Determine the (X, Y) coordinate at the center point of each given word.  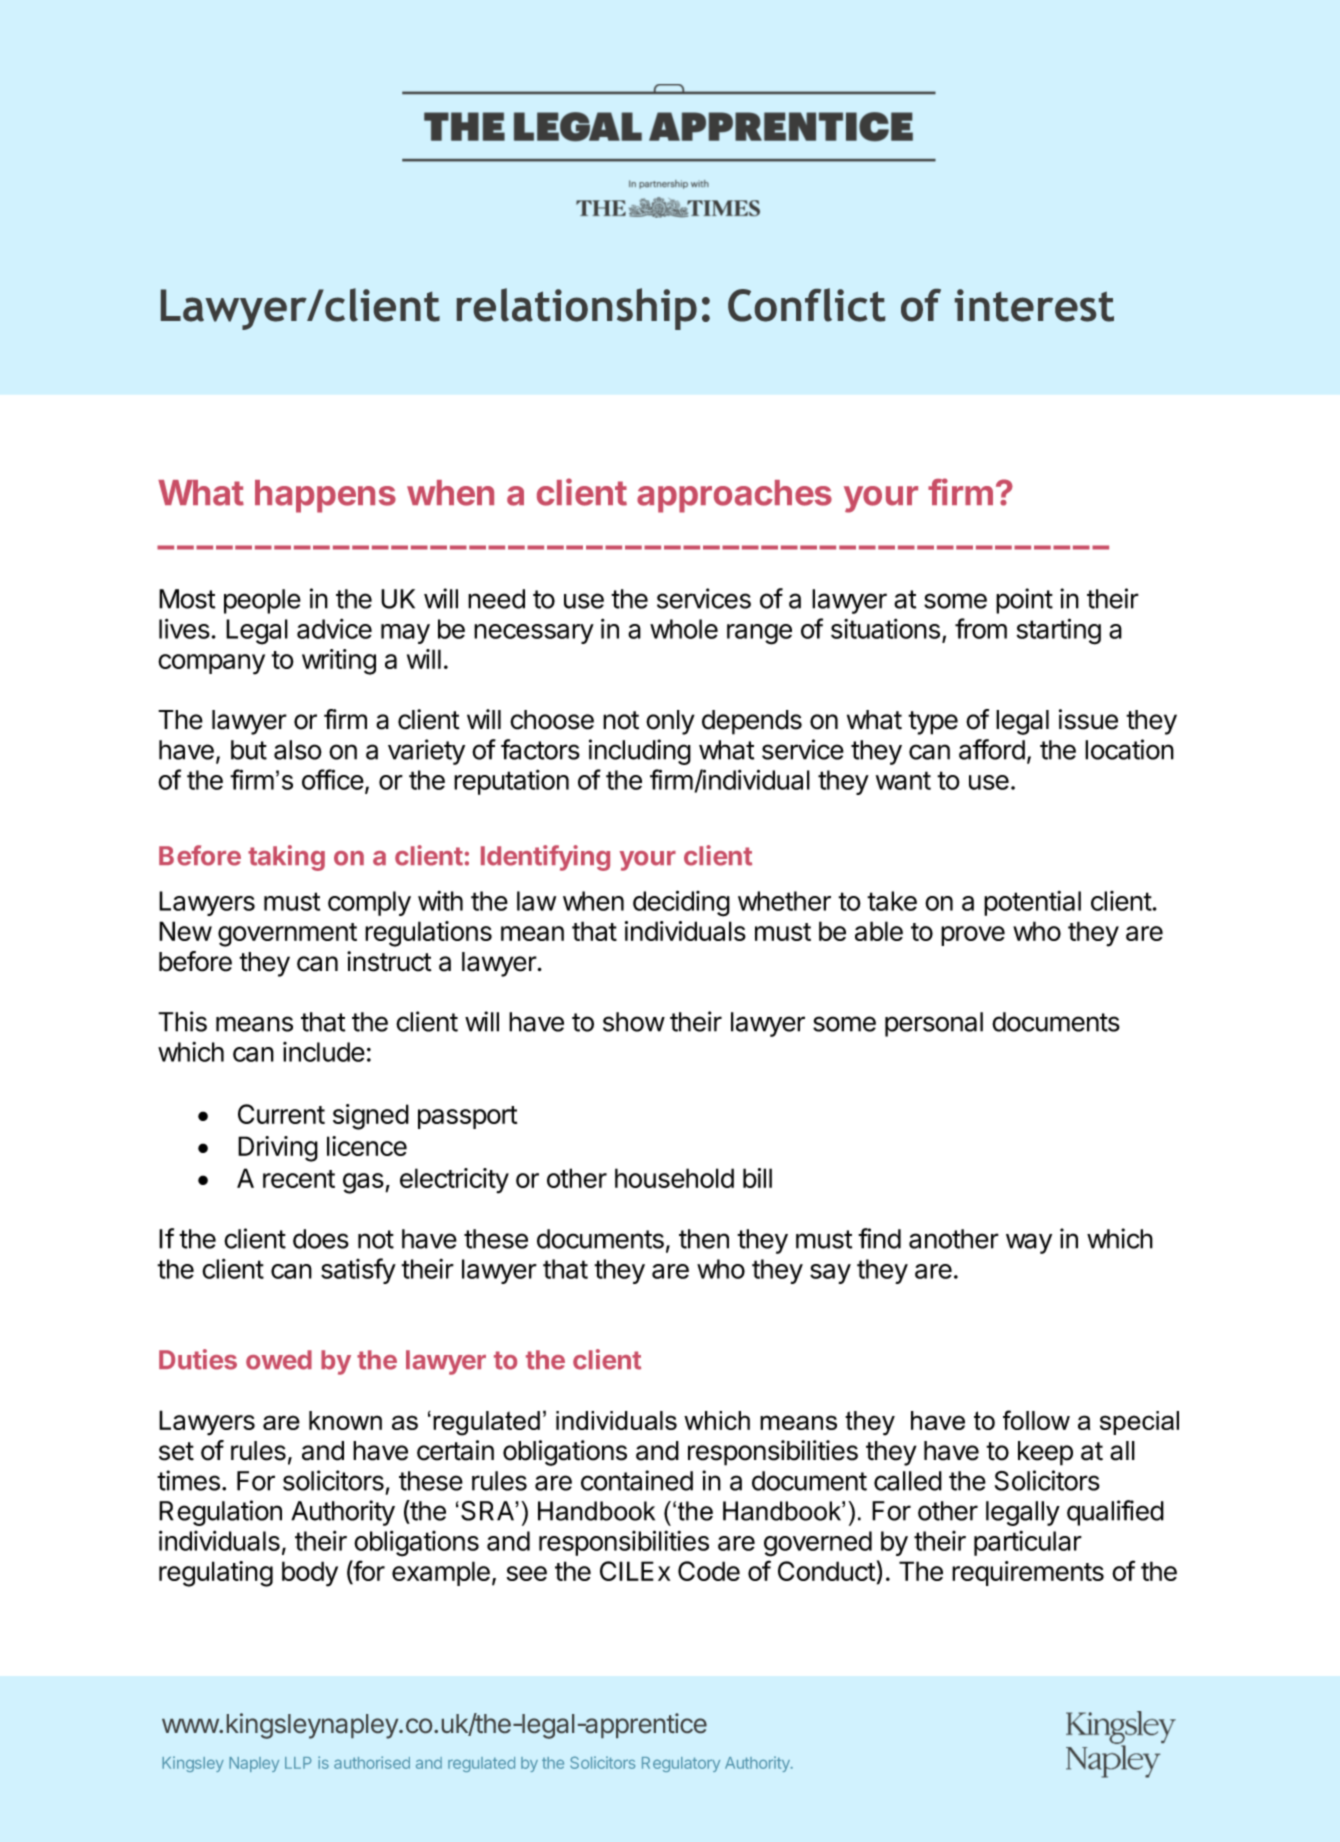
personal (934, 1024)
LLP (298, 1763)
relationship (577, 309)
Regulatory (681, 1764)
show (634, 1022)
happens (325, 496)
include (324, 1052)
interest (1034, 305)
